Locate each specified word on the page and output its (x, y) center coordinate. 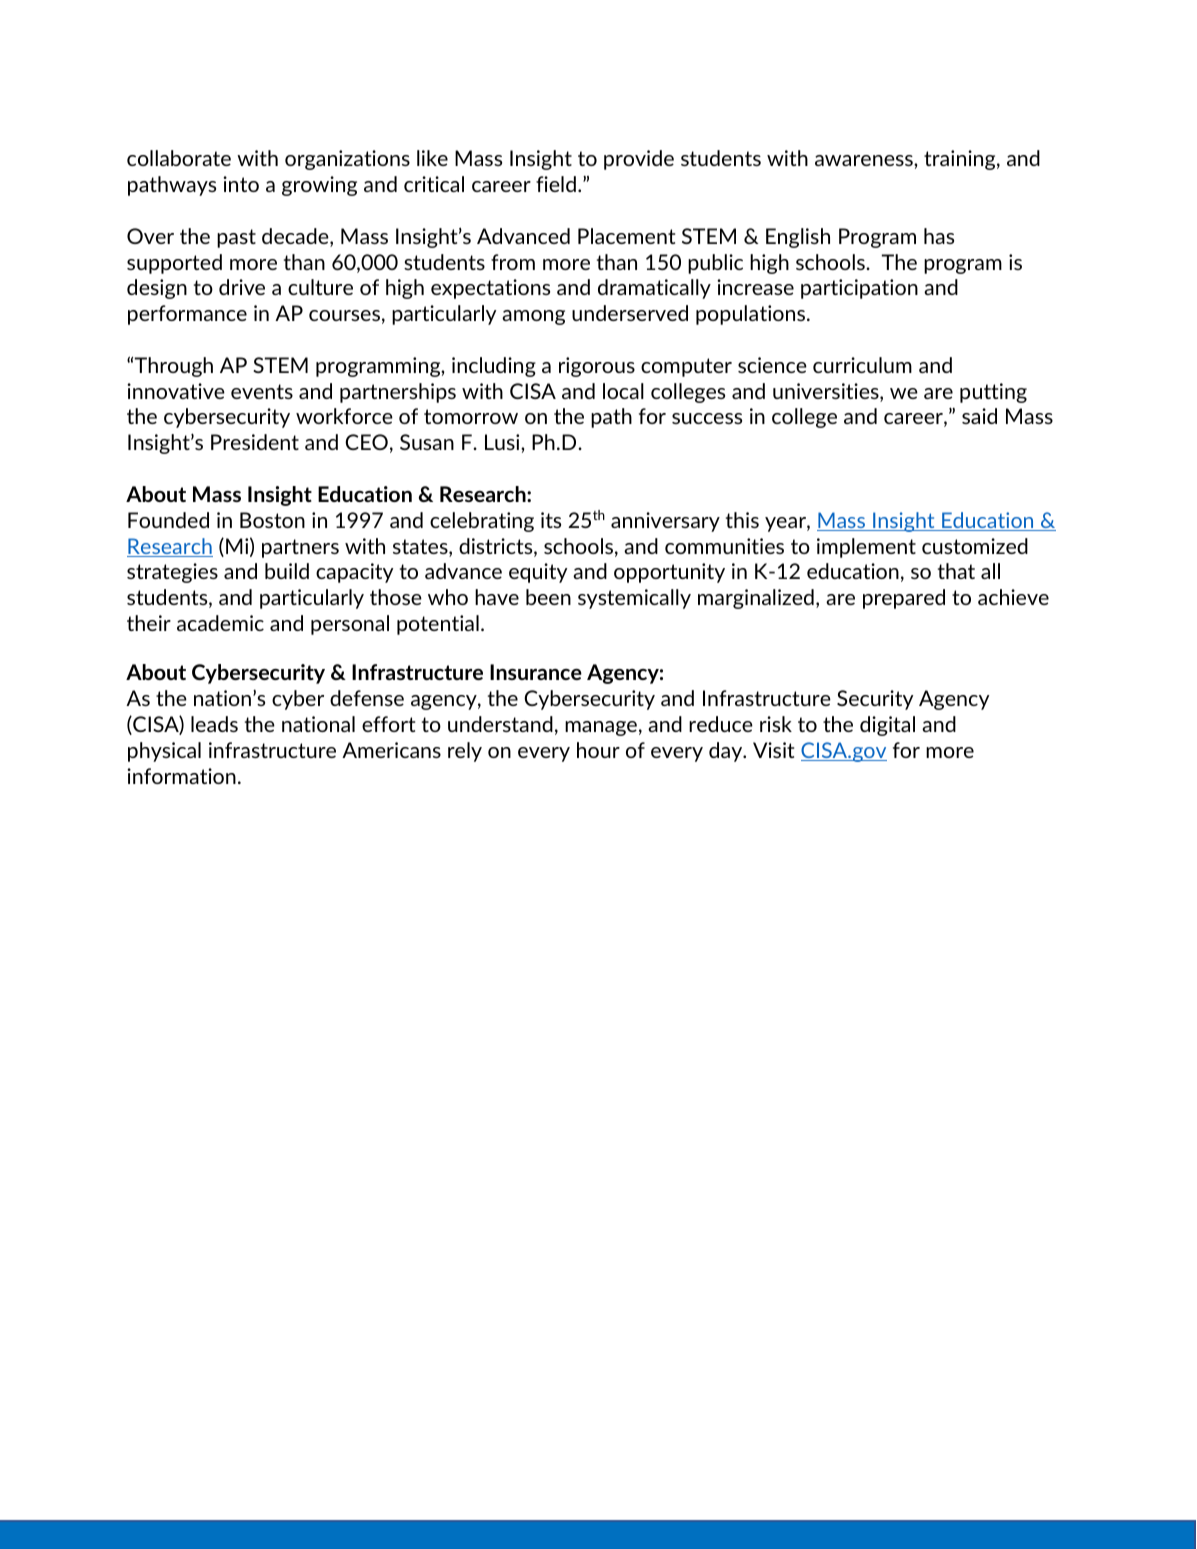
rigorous (597, 367)
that (956, 571)
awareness (865, 160)
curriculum (862, 365)
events (262, 391)
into (241, 184)
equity (538, 573)
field (556, 184)
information (181, 776)
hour (598, 750)
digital (887, 726)
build (287, 571)
